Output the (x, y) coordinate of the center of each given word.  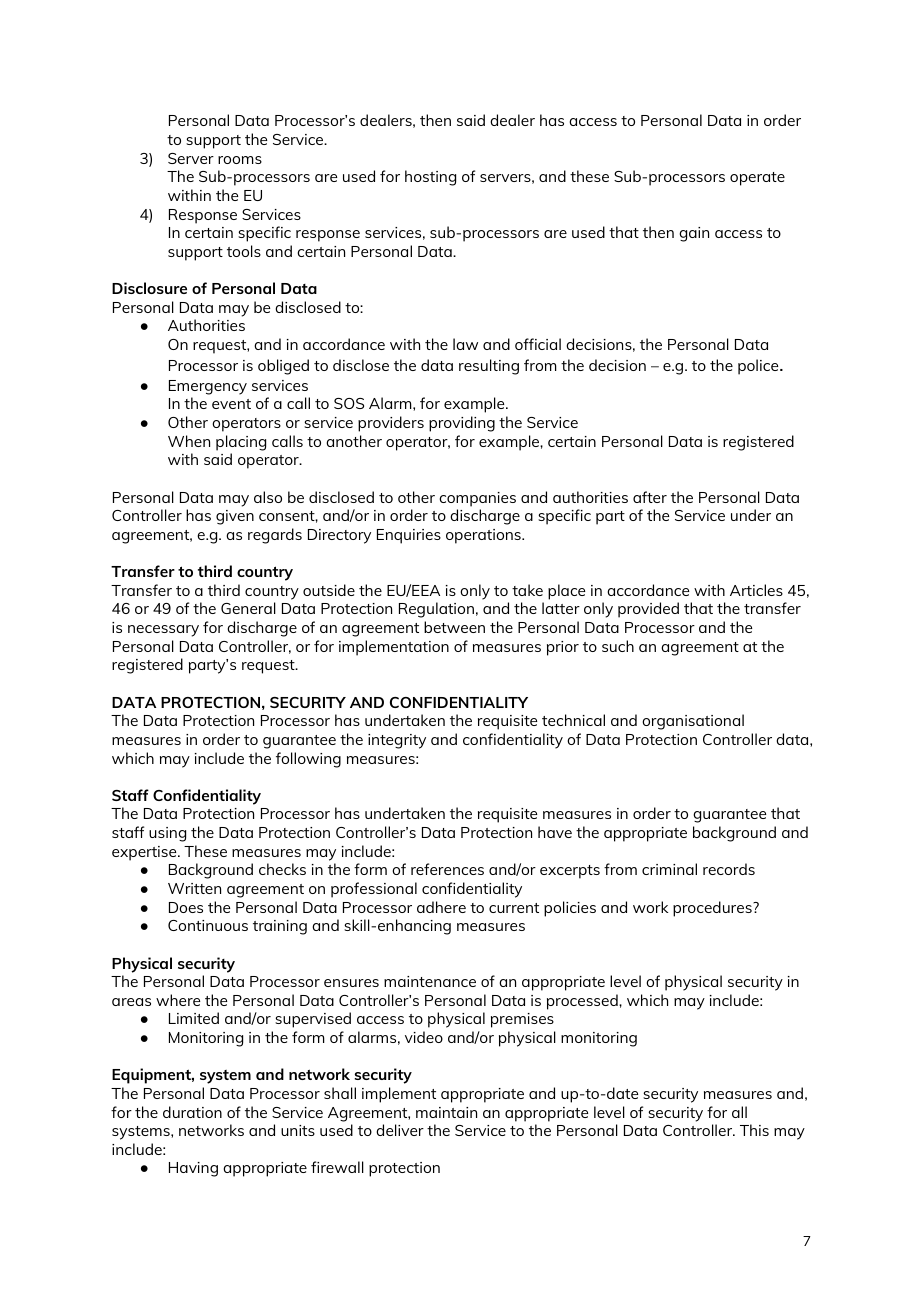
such (618, 646)
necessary (163, 631)
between (454, 627)
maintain (446, 1112)
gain (694, 234)
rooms (240, 160)
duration (192, 1112)
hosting (430, 178)
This (754, 1130)
